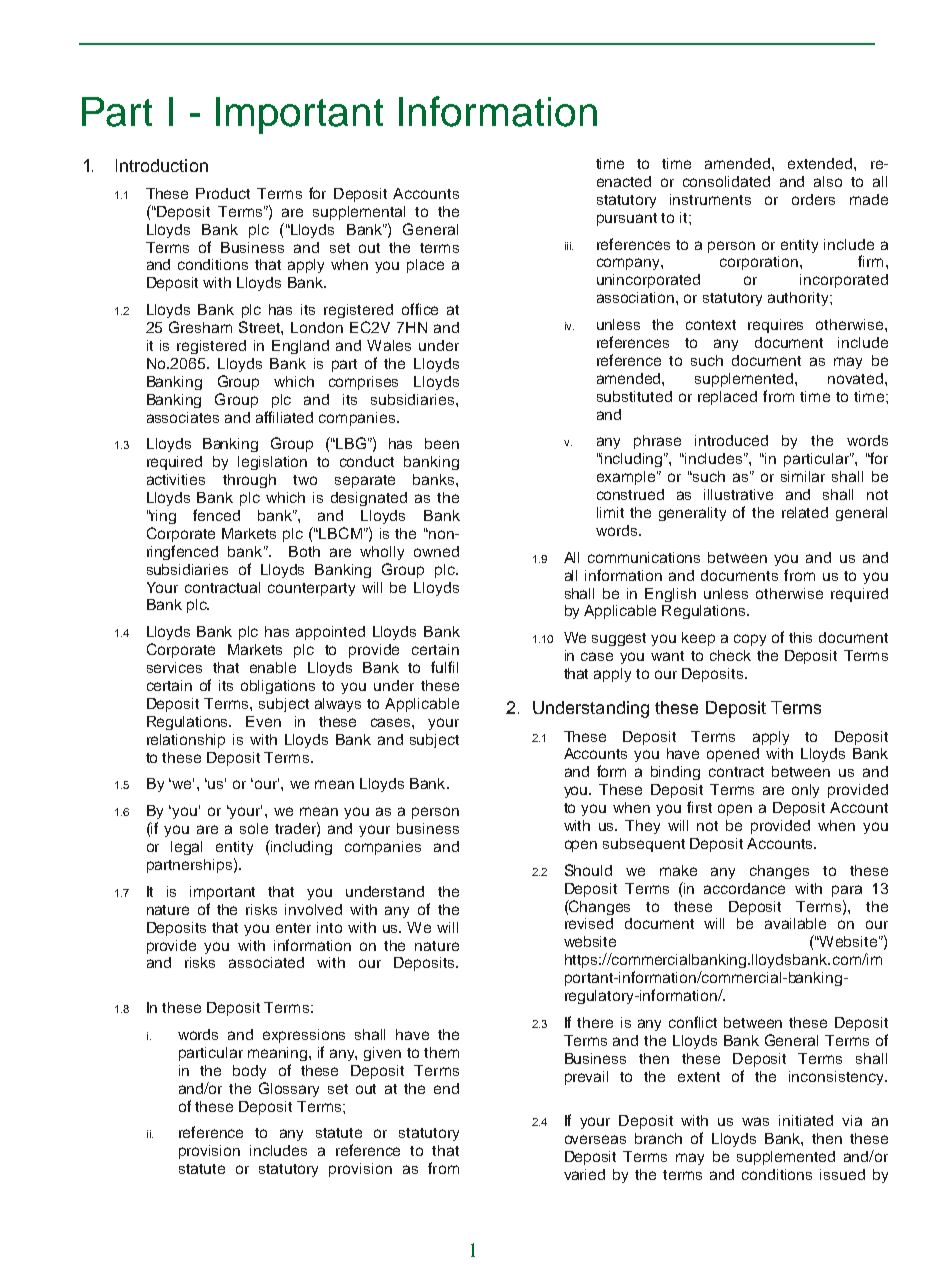 The height and width of the screenshot is (1288, 950). Describe the element at coordinates (610, 512) in the screenshot. I see `limit` at that location.
